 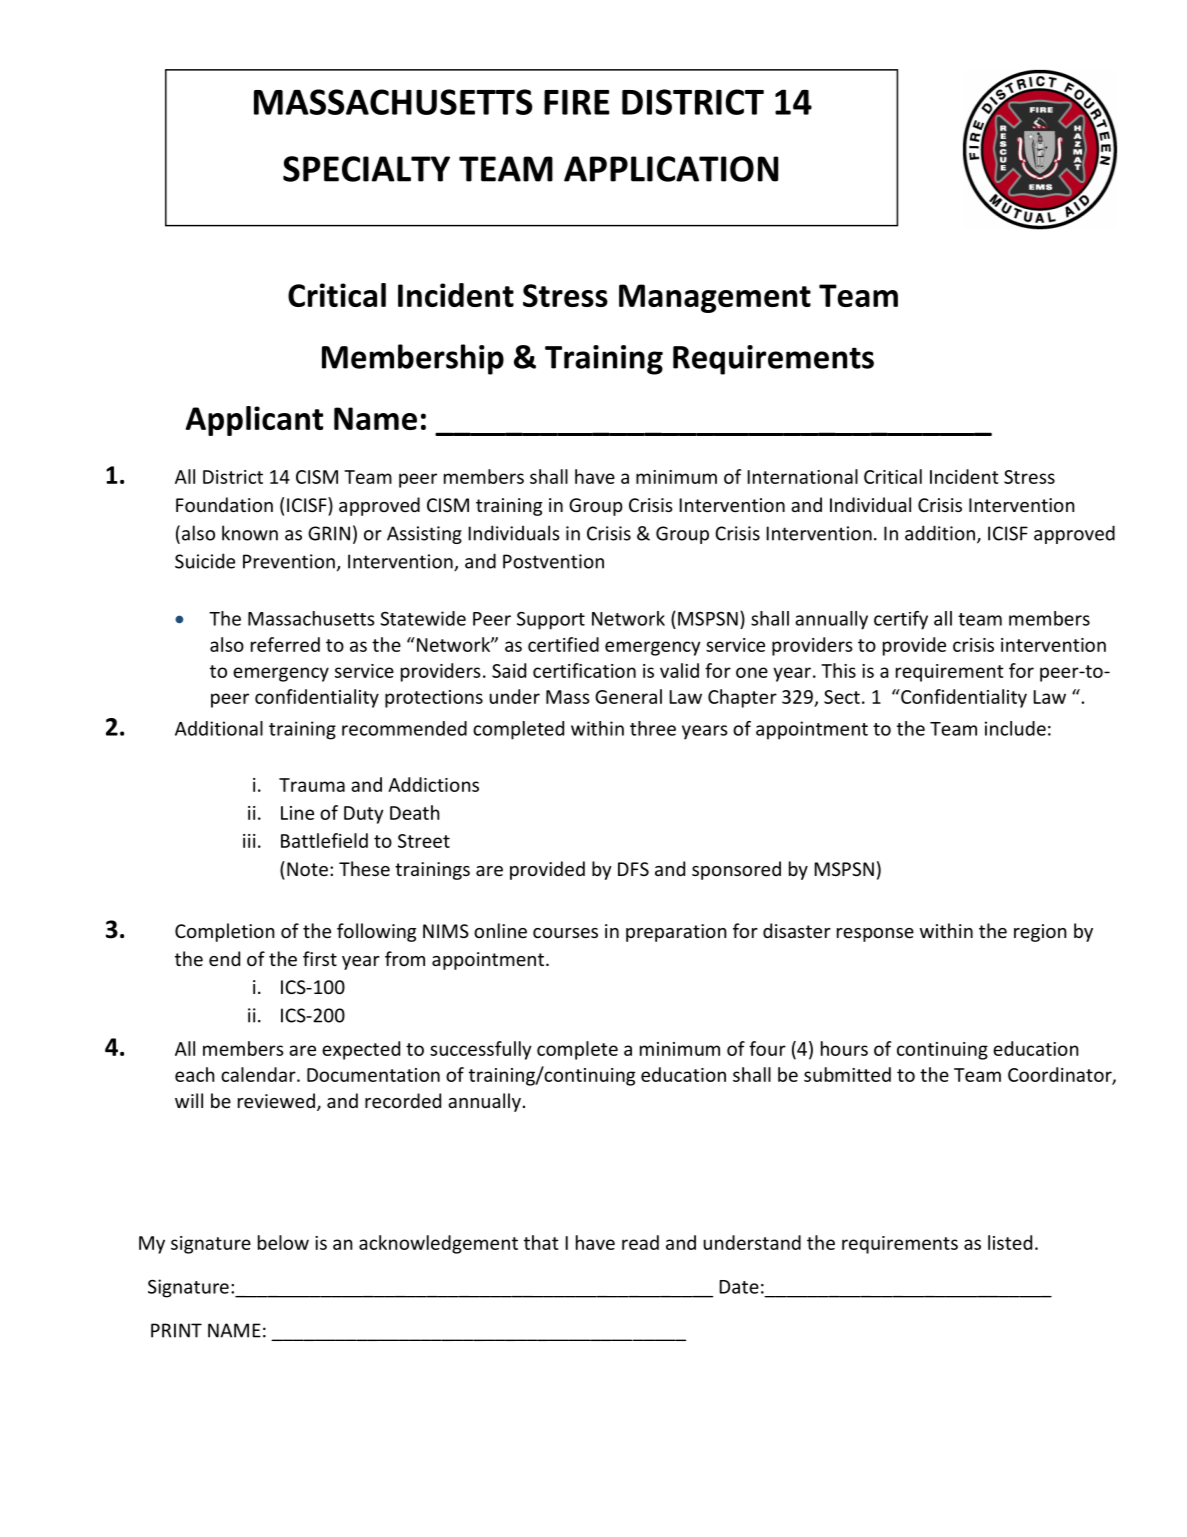 I want to click on Applicant, so click(x=254, y=421).
